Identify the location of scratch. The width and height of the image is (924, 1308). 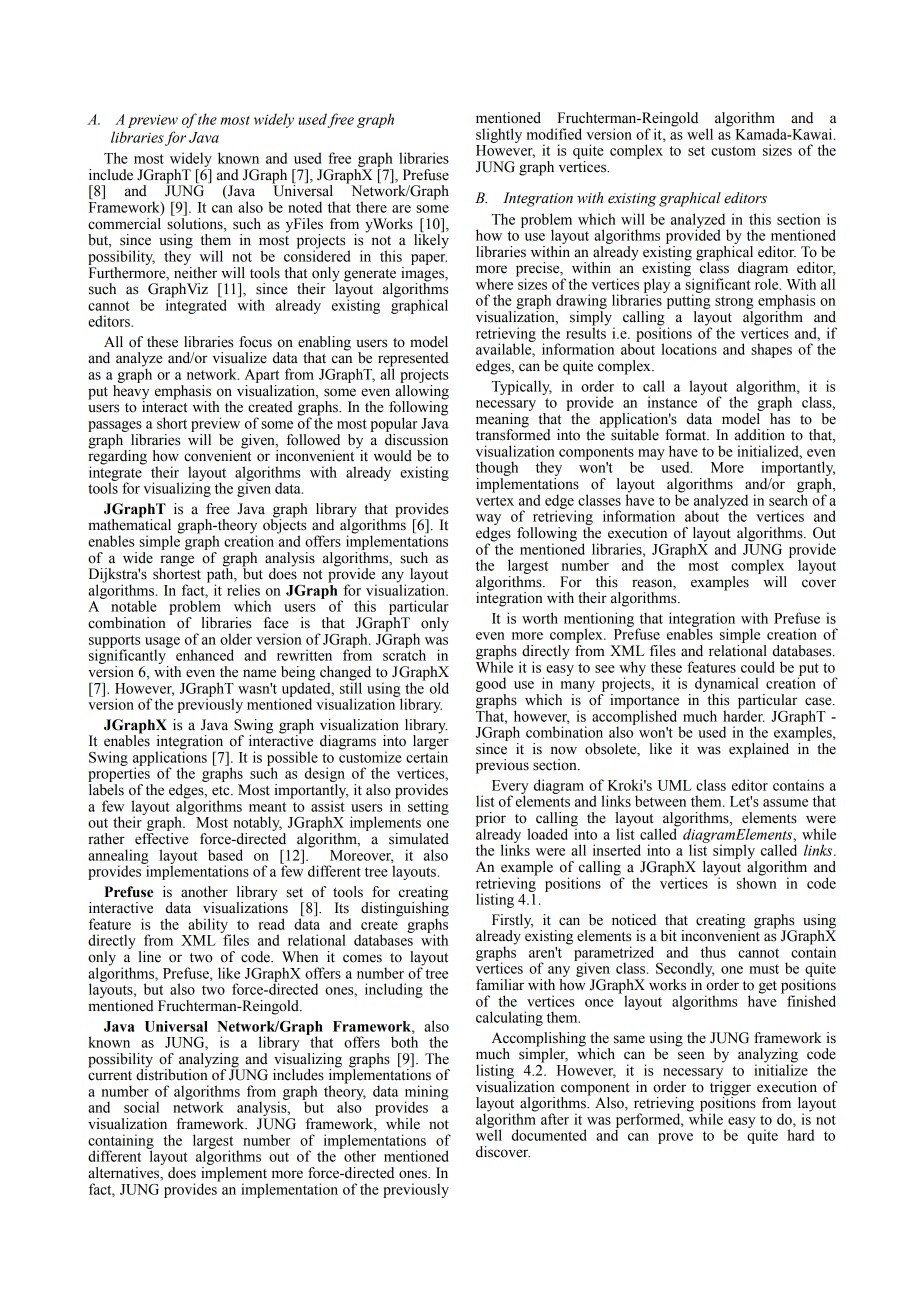
(404, 654).
